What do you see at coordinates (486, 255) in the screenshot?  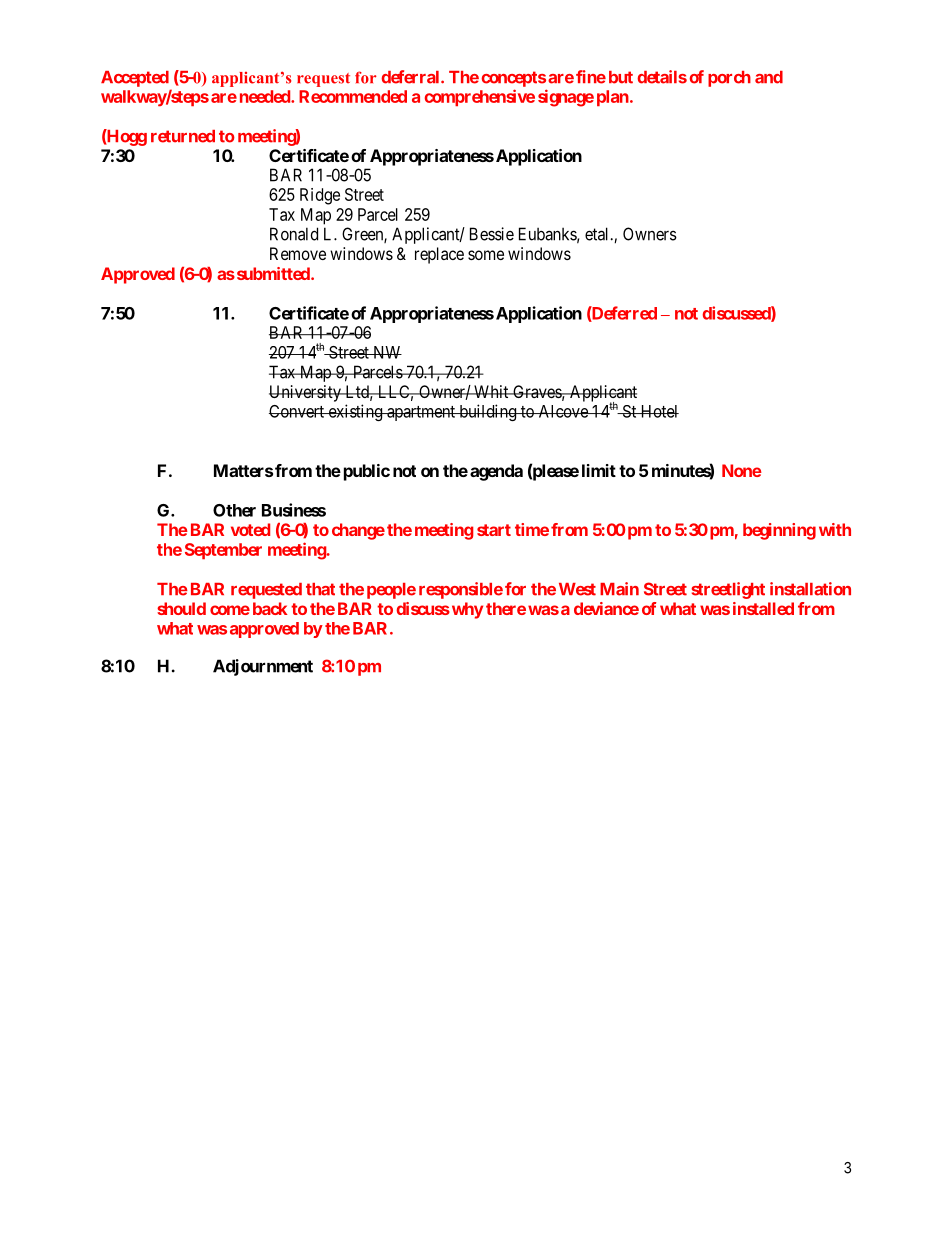 I see `some` at bounding box center [486, 255].
